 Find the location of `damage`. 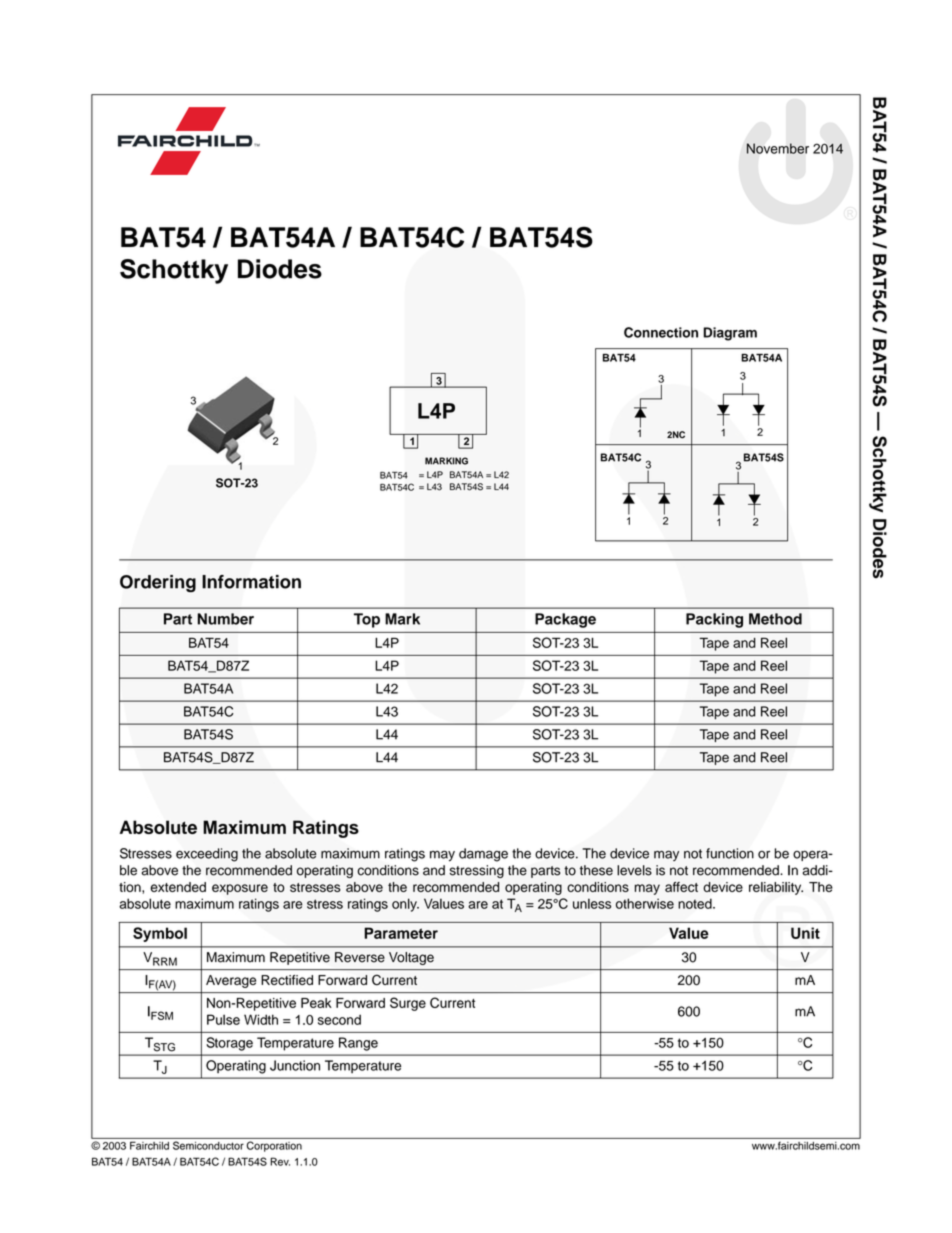

damage is located at coordinates (483, 855).
